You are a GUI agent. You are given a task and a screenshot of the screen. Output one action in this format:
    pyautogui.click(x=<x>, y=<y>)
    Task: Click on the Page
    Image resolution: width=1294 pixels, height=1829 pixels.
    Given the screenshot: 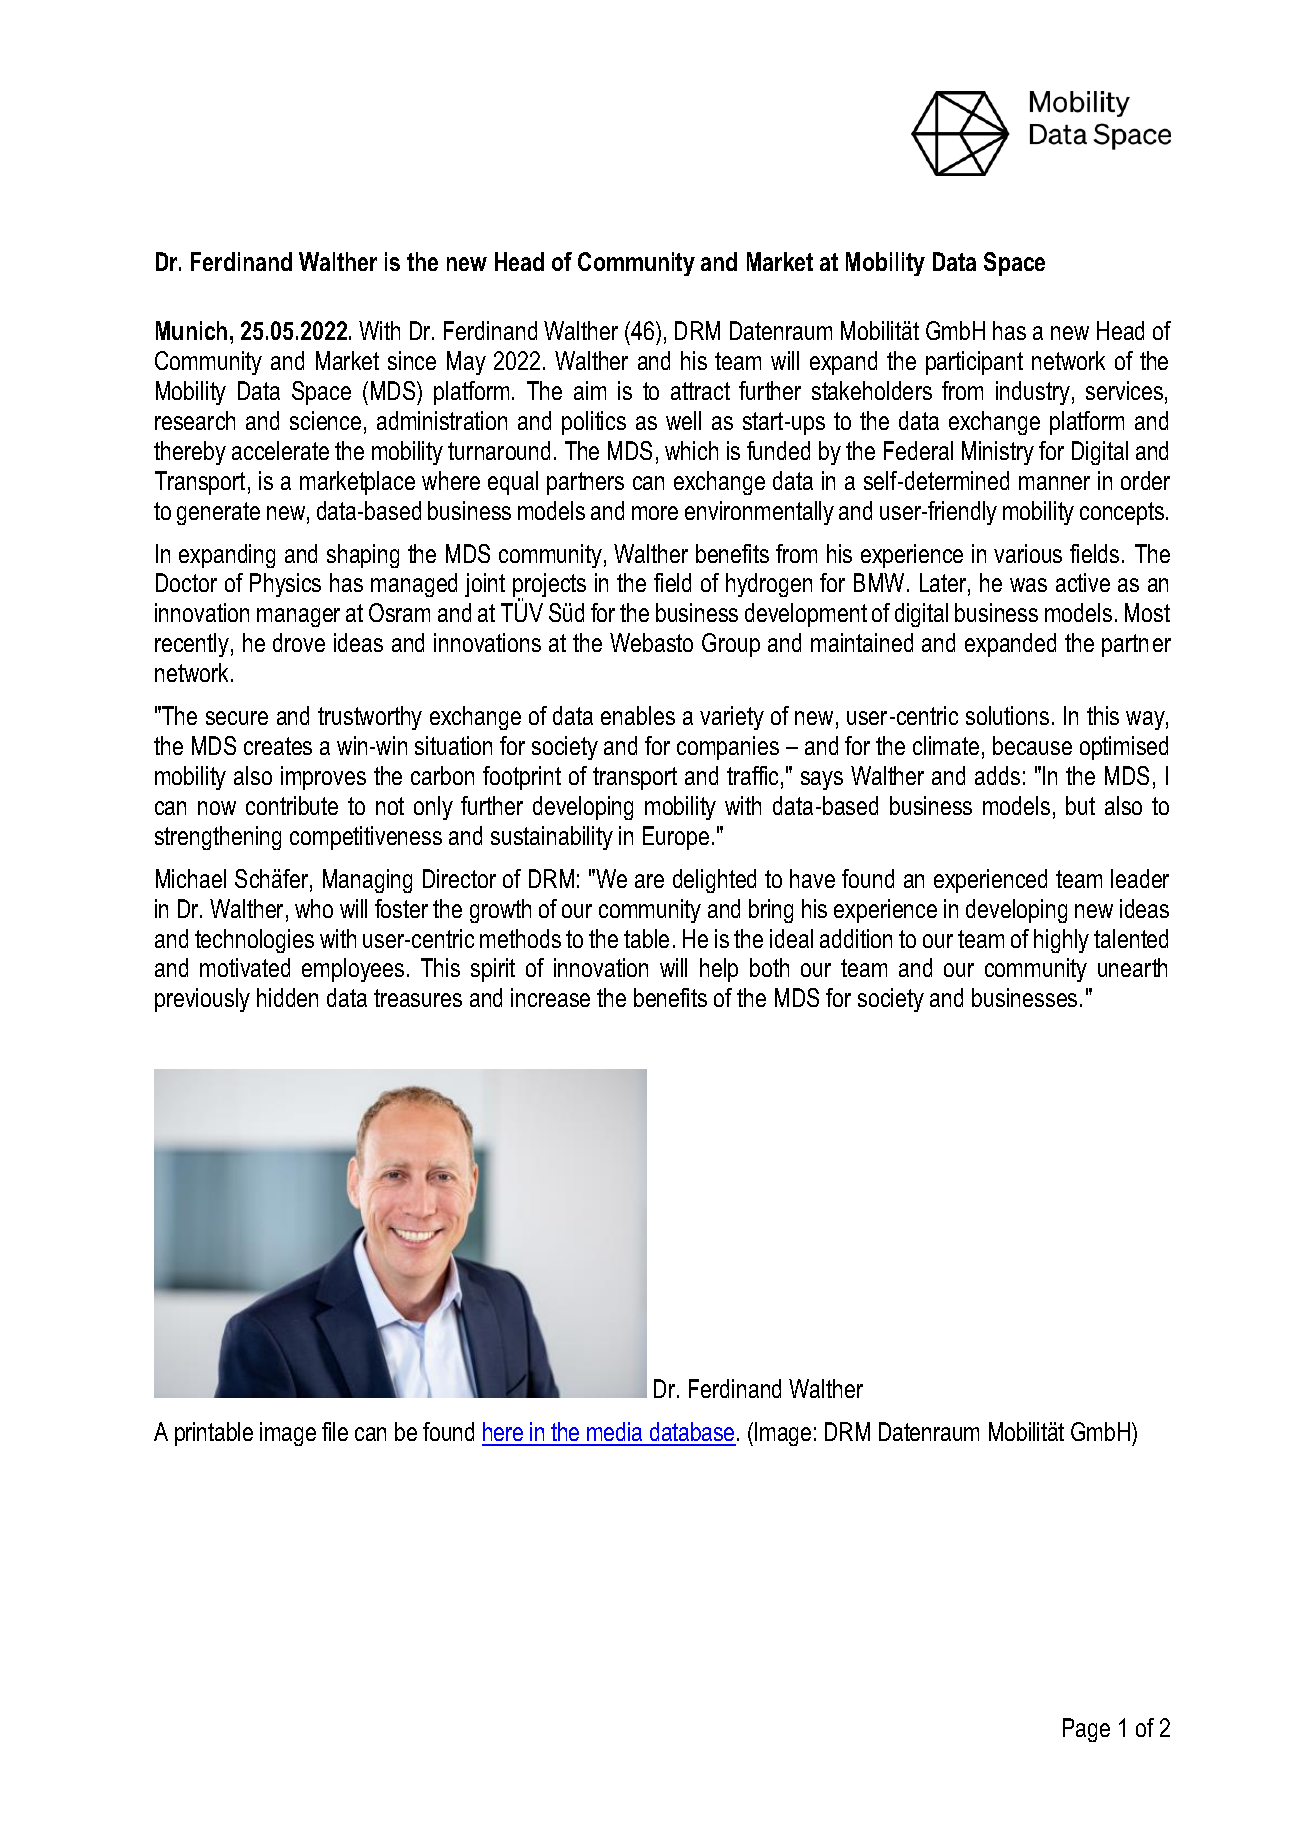 What is the action you would take?
    pyautogui.click(x=1086, y=1730)
